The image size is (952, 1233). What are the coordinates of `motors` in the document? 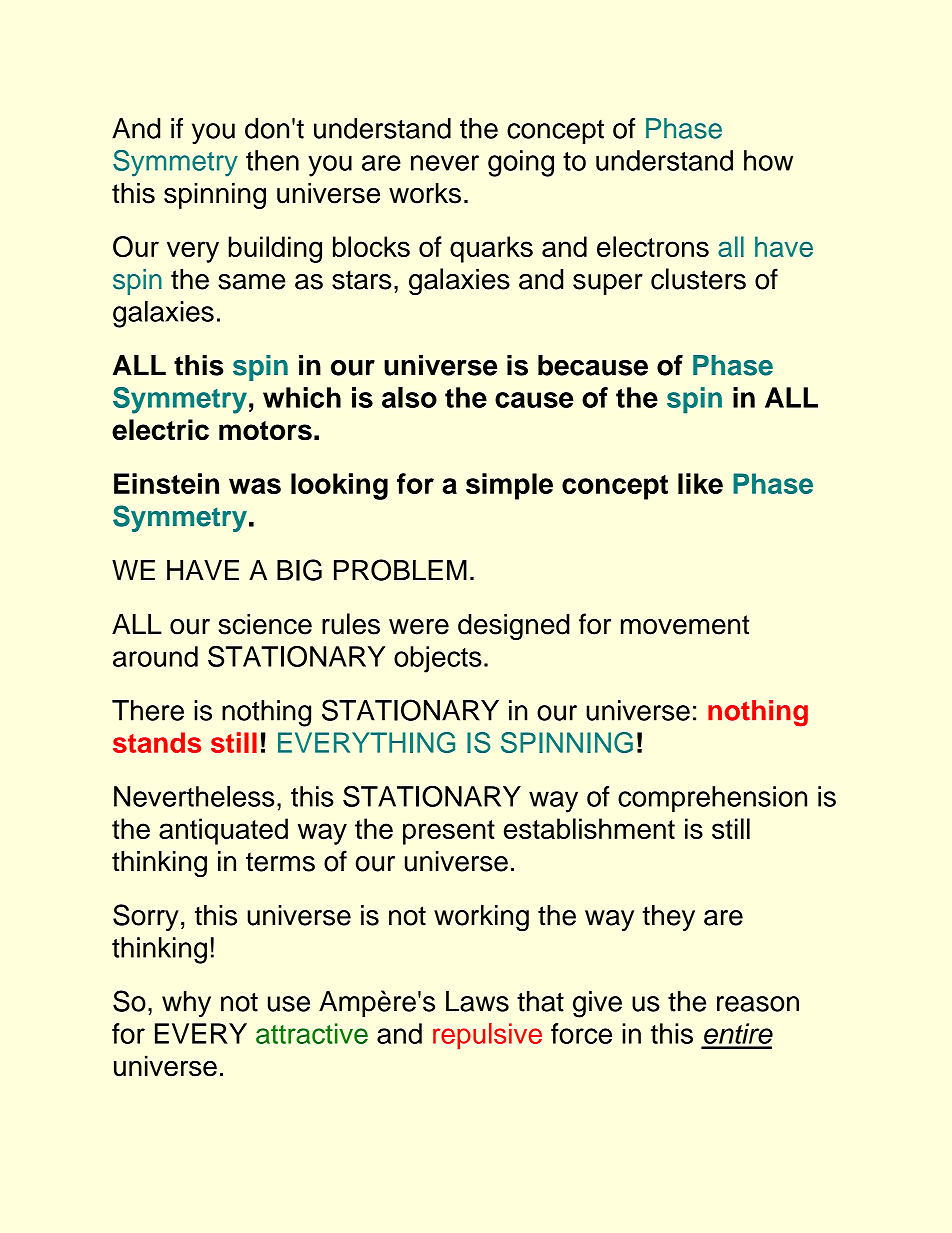 It's located at (265, 431).
